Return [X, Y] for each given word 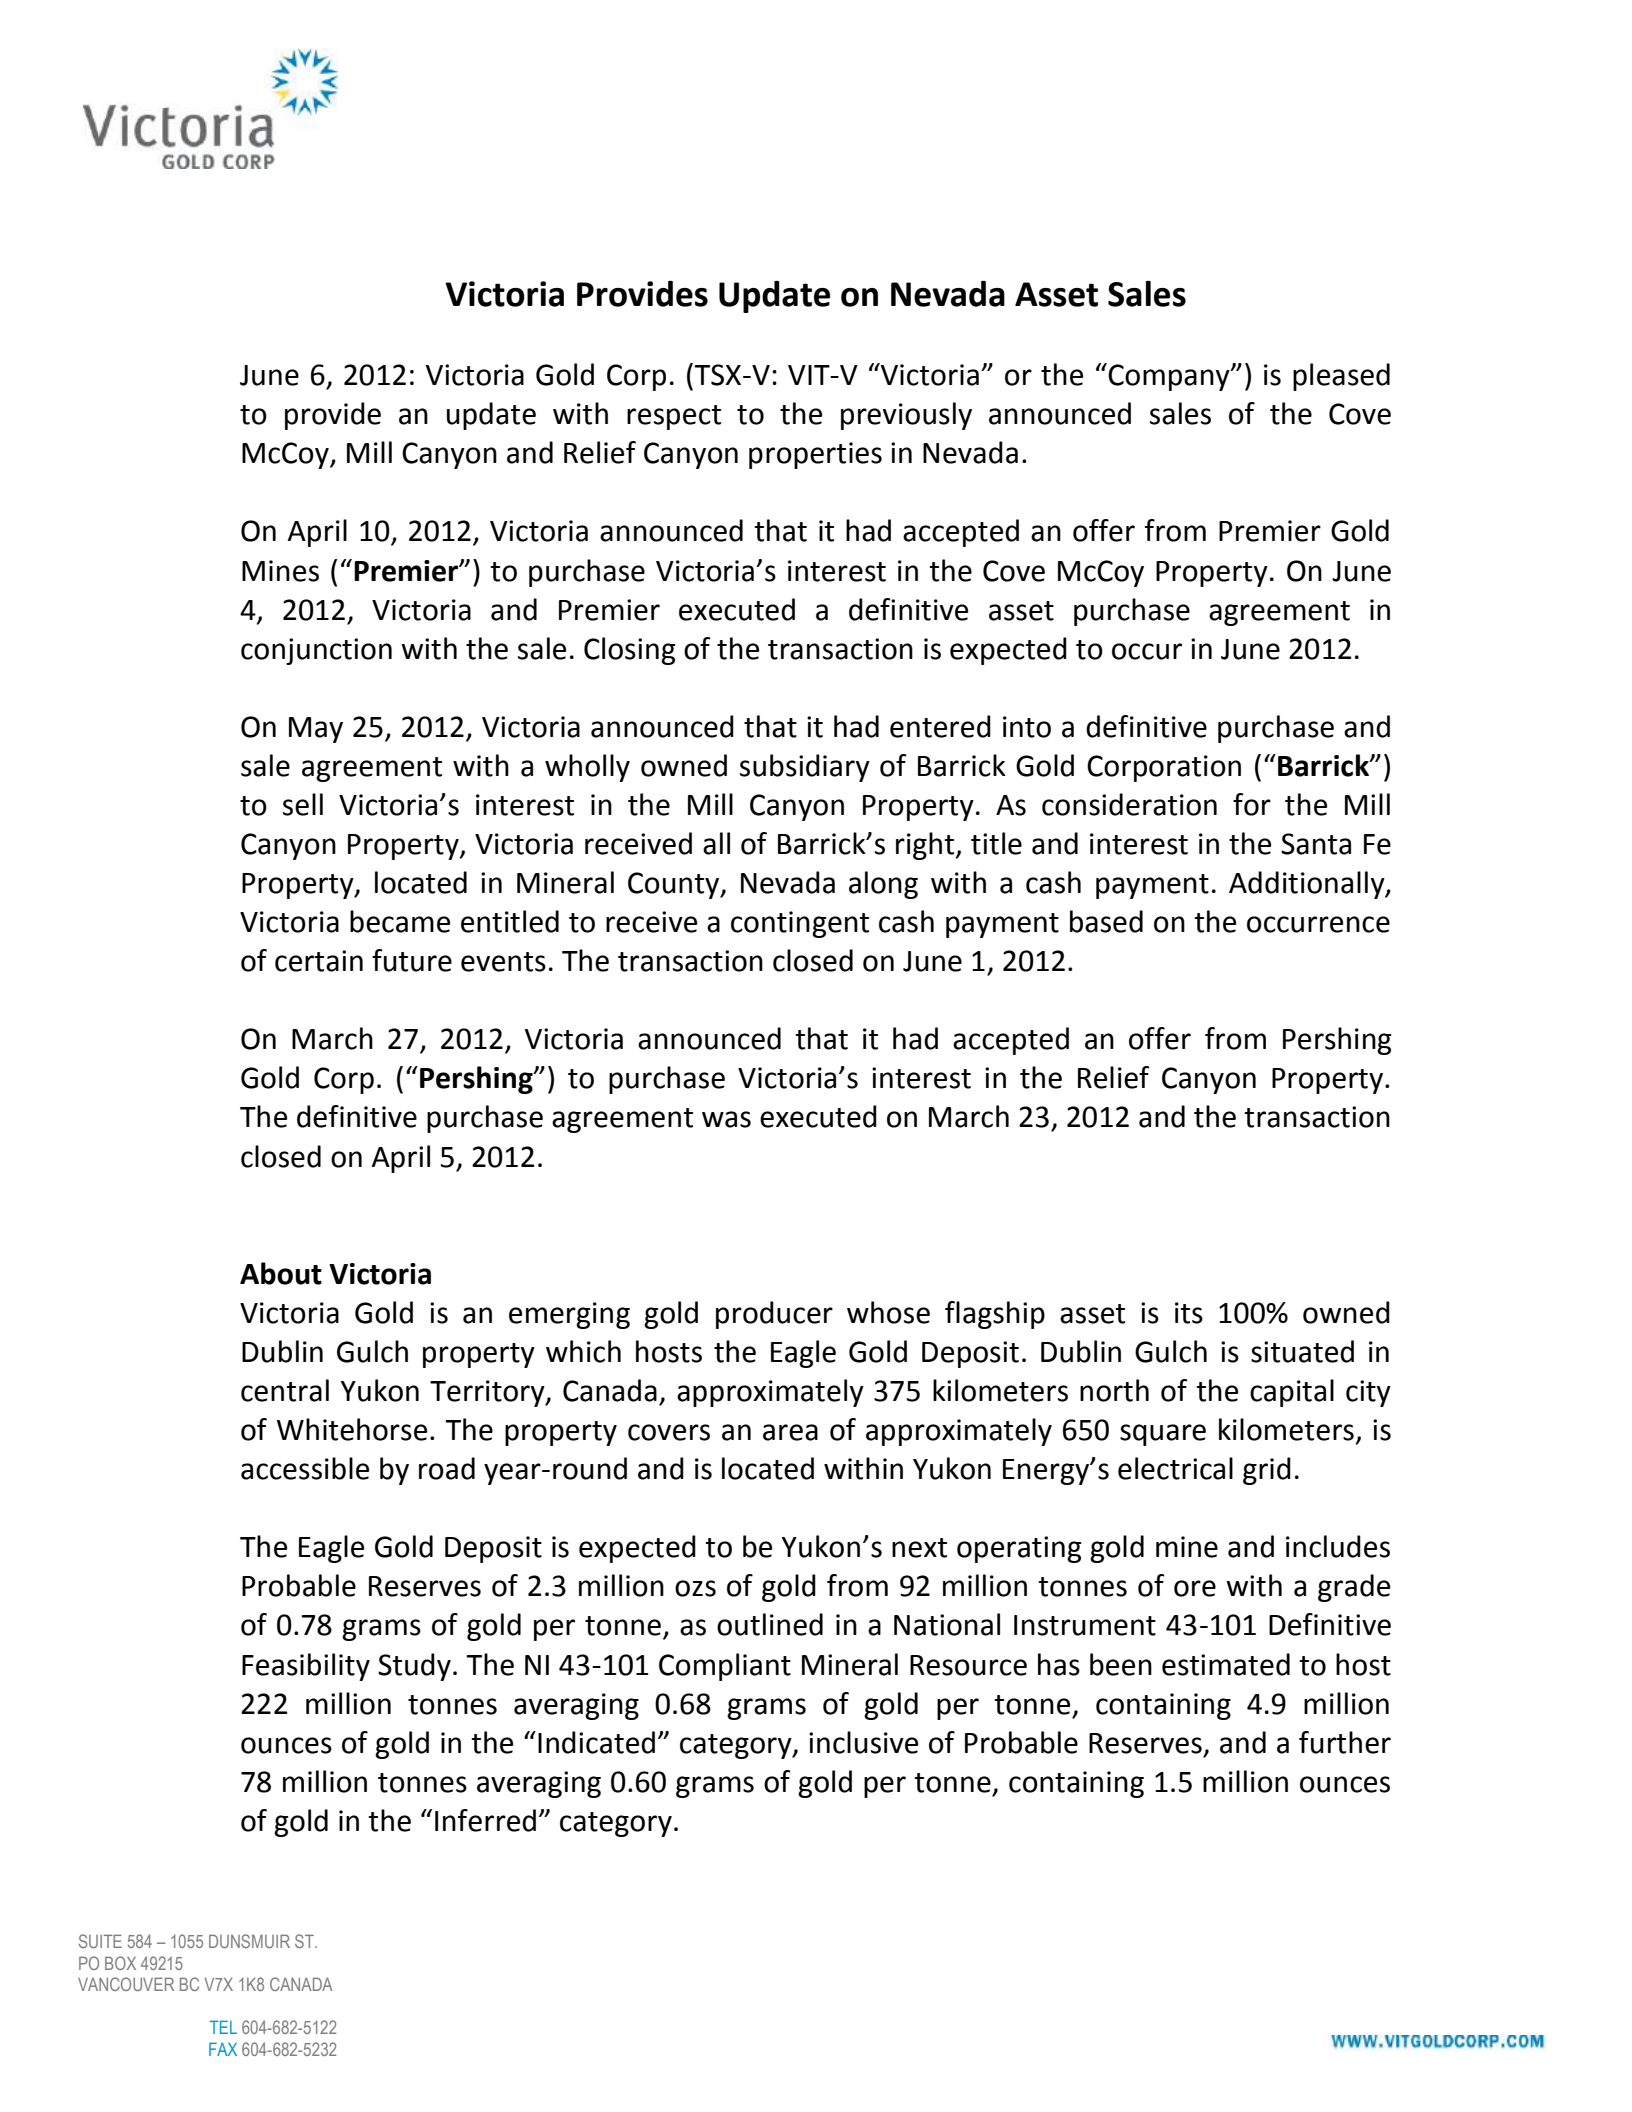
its [1189, 1313]
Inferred [485, 1820]
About [281, 1273]
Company [1169, 377]
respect [674, 417]
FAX [223, 2049]
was [726, 1119]
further [1345, 1742]
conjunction [316, 651]
